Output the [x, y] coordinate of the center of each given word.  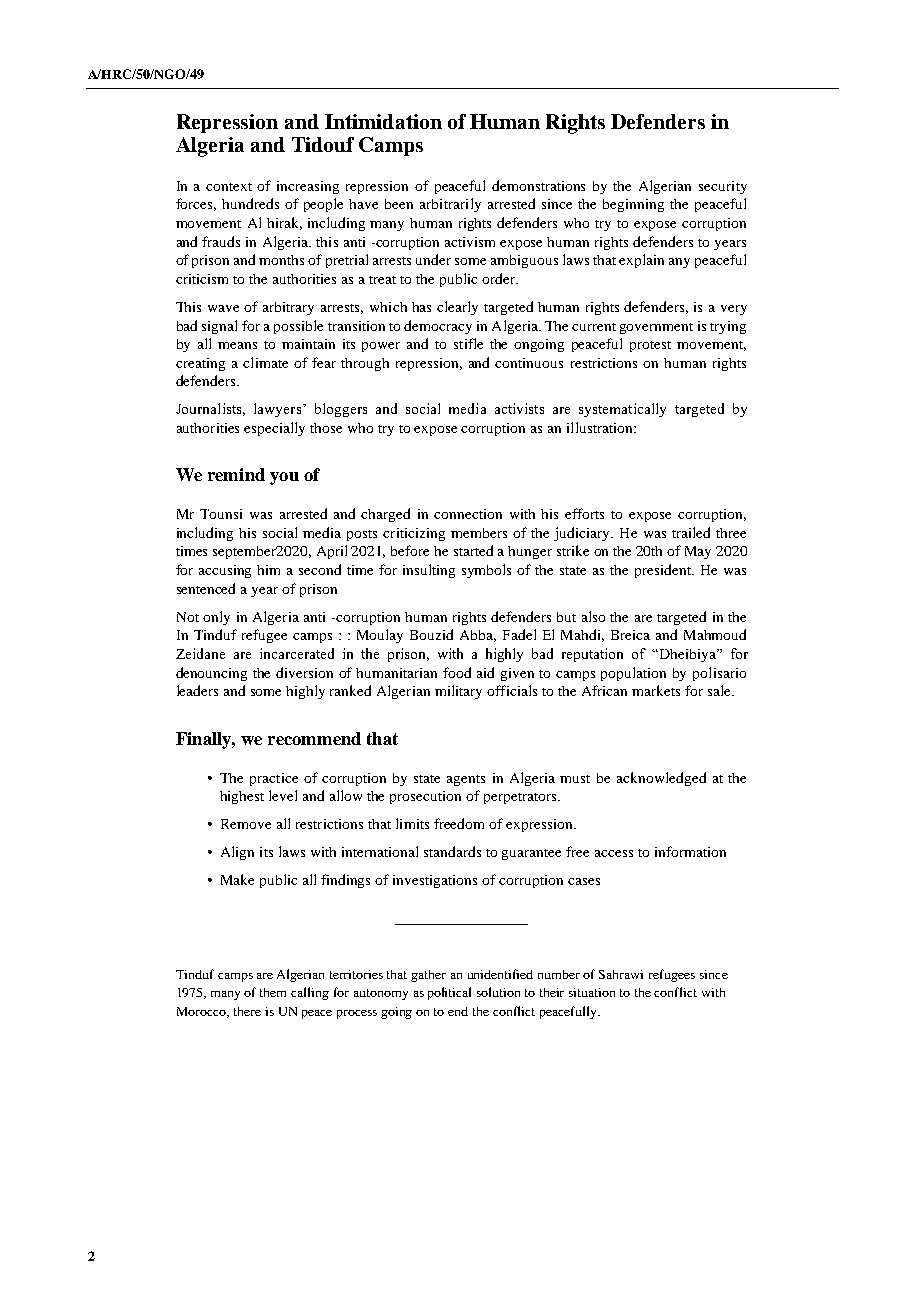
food [457, 672]
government [656, 328]
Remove [246, 824]
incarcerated [297, 653]
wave [223, 308]
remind [236, 474]
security [723, 187]
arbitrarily [450, 205]
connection [468, 514]
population [633, 674]
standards [452, 851]
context [229, 187]
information [690, 851]
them [273, 992]
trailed [691, 532]
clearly [457, 308]
